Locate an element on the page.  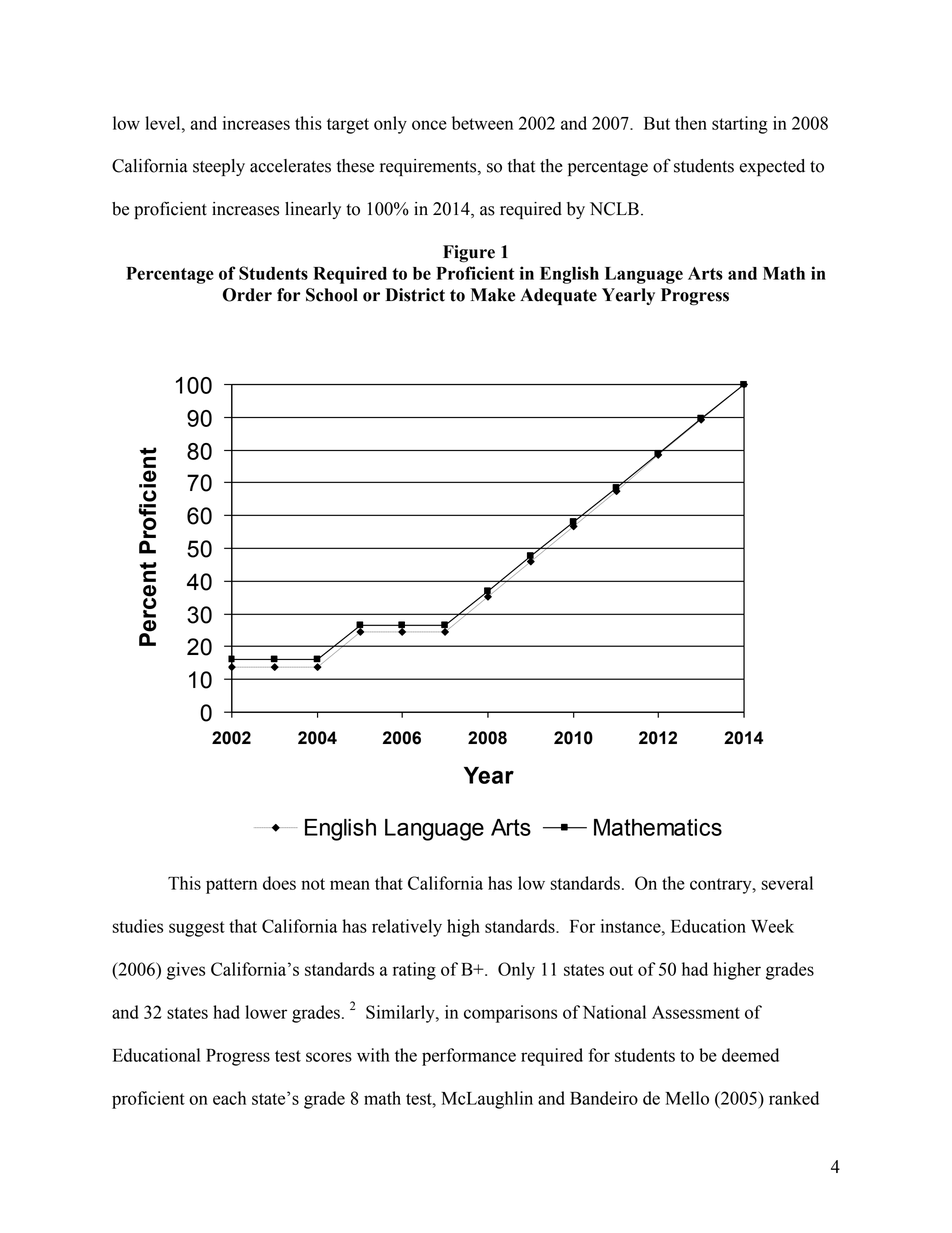
pattern is located at coordinates (231, 886).
